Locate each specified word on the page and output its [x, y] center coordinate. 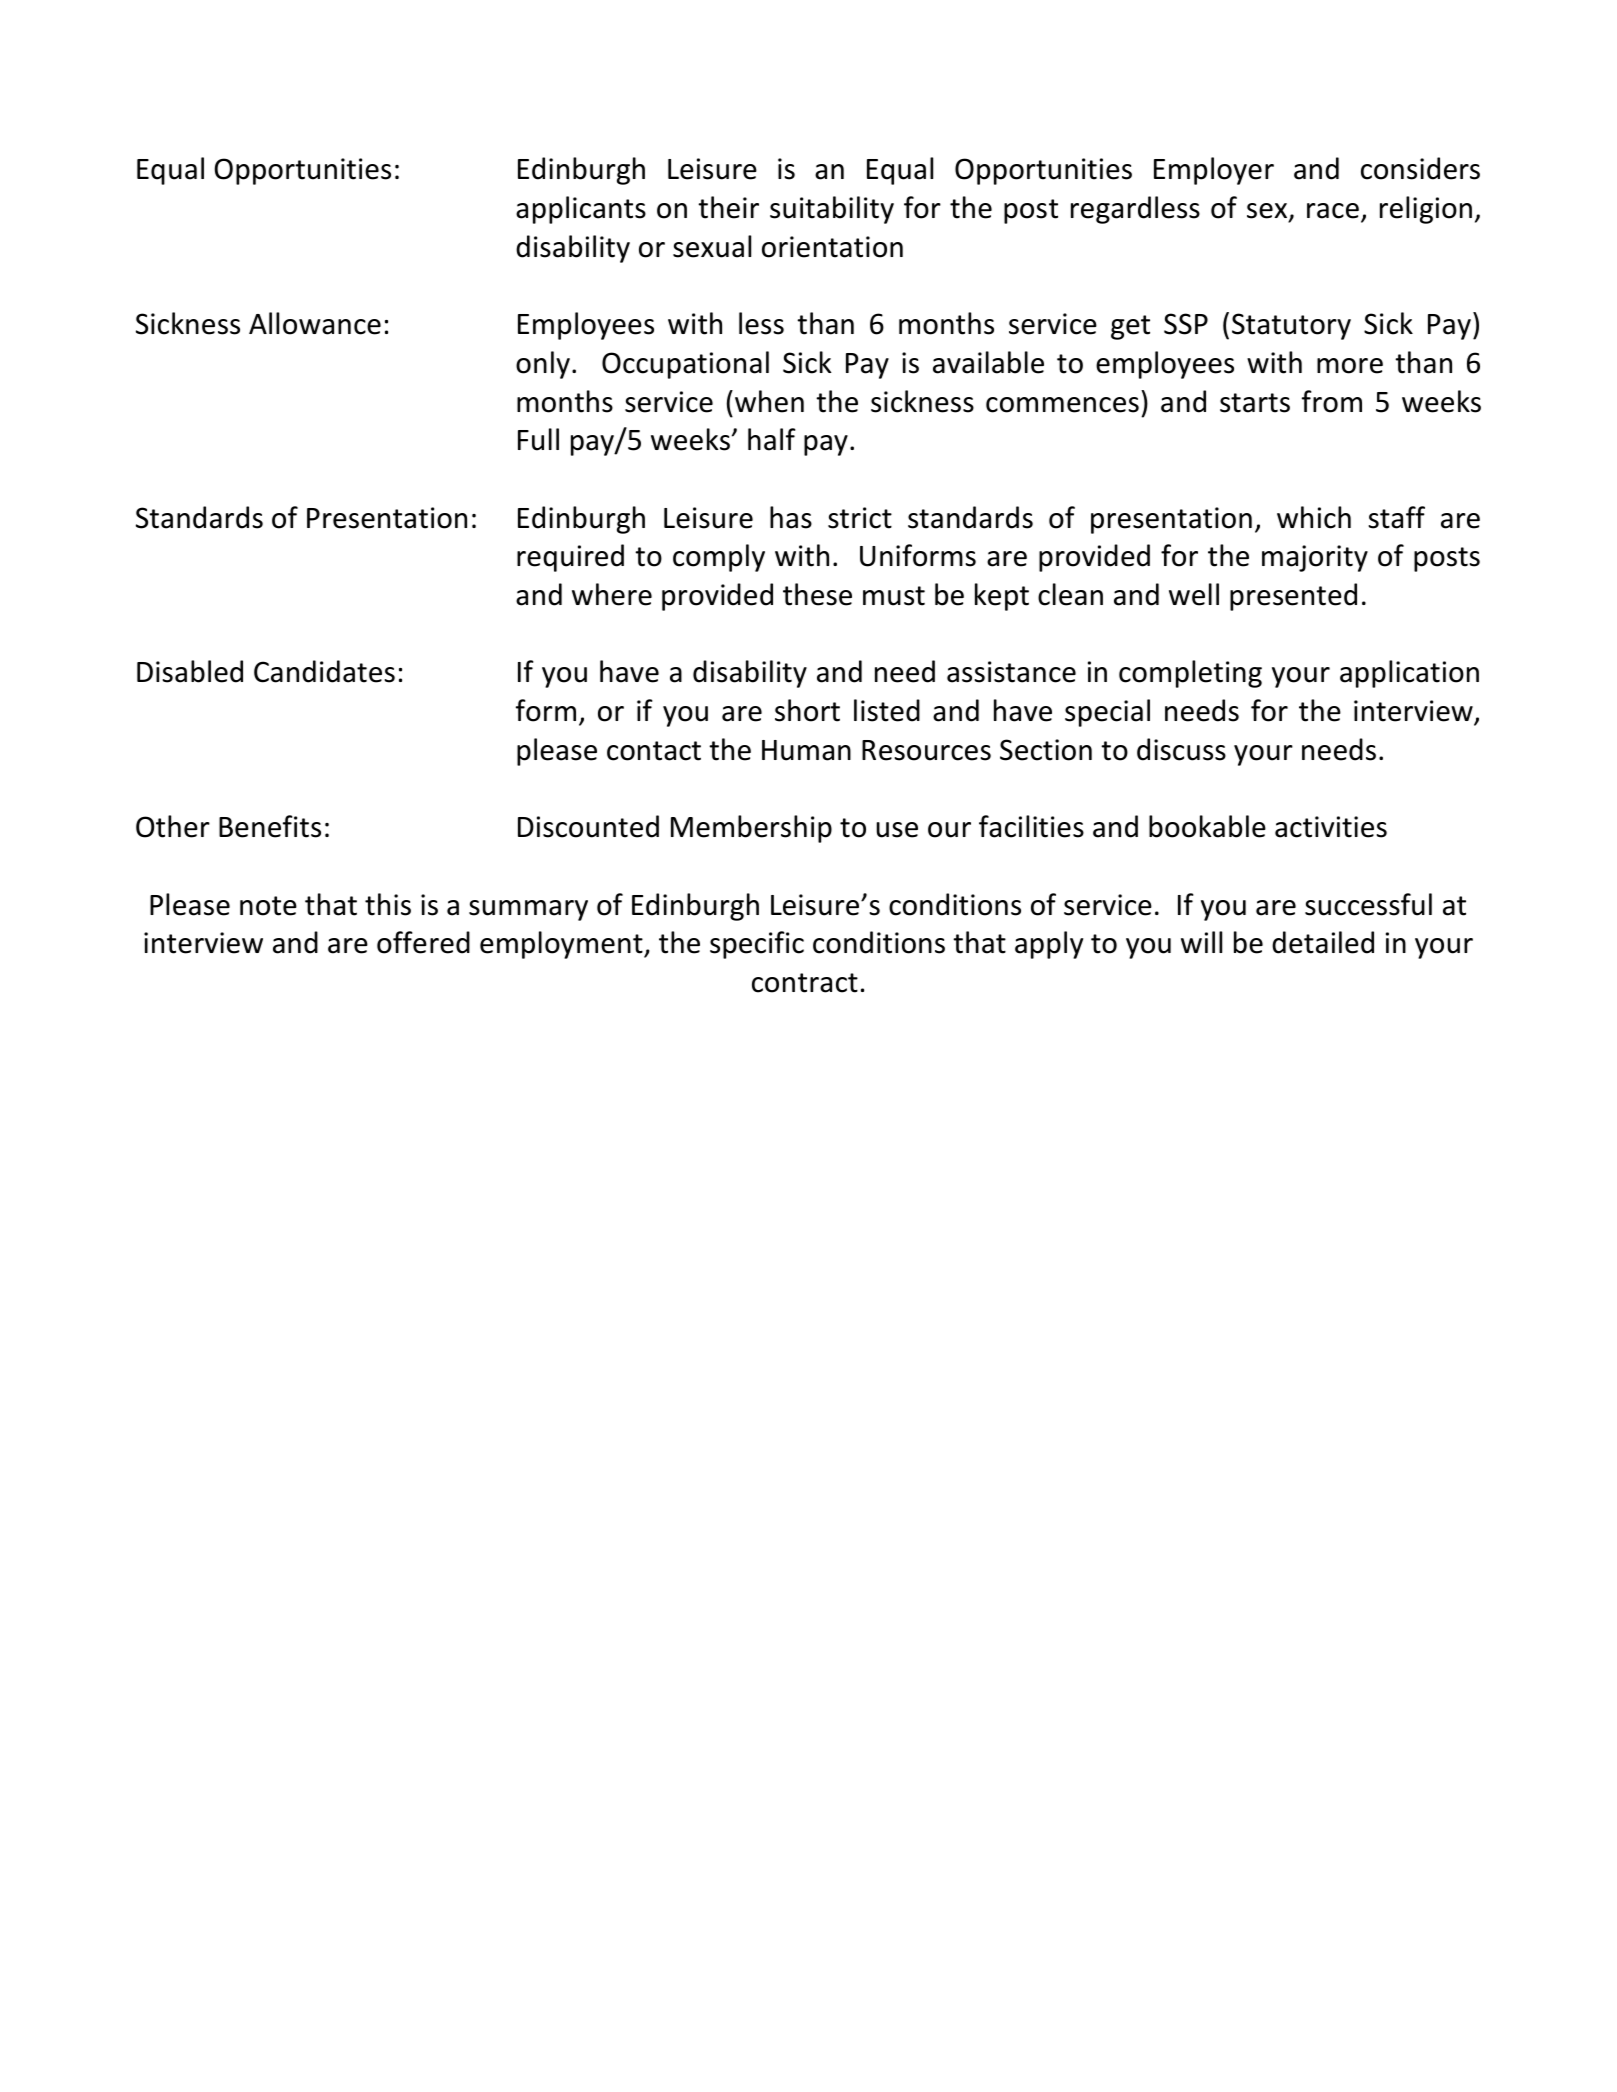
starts [1255, 403]
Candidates [324, 671]
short [807, 710]
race [1333, 211]
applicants [581, 210]
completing [1190, 674]
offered [423, 942]
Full [538, 439]
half [772, 439]
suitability [832, 210]
